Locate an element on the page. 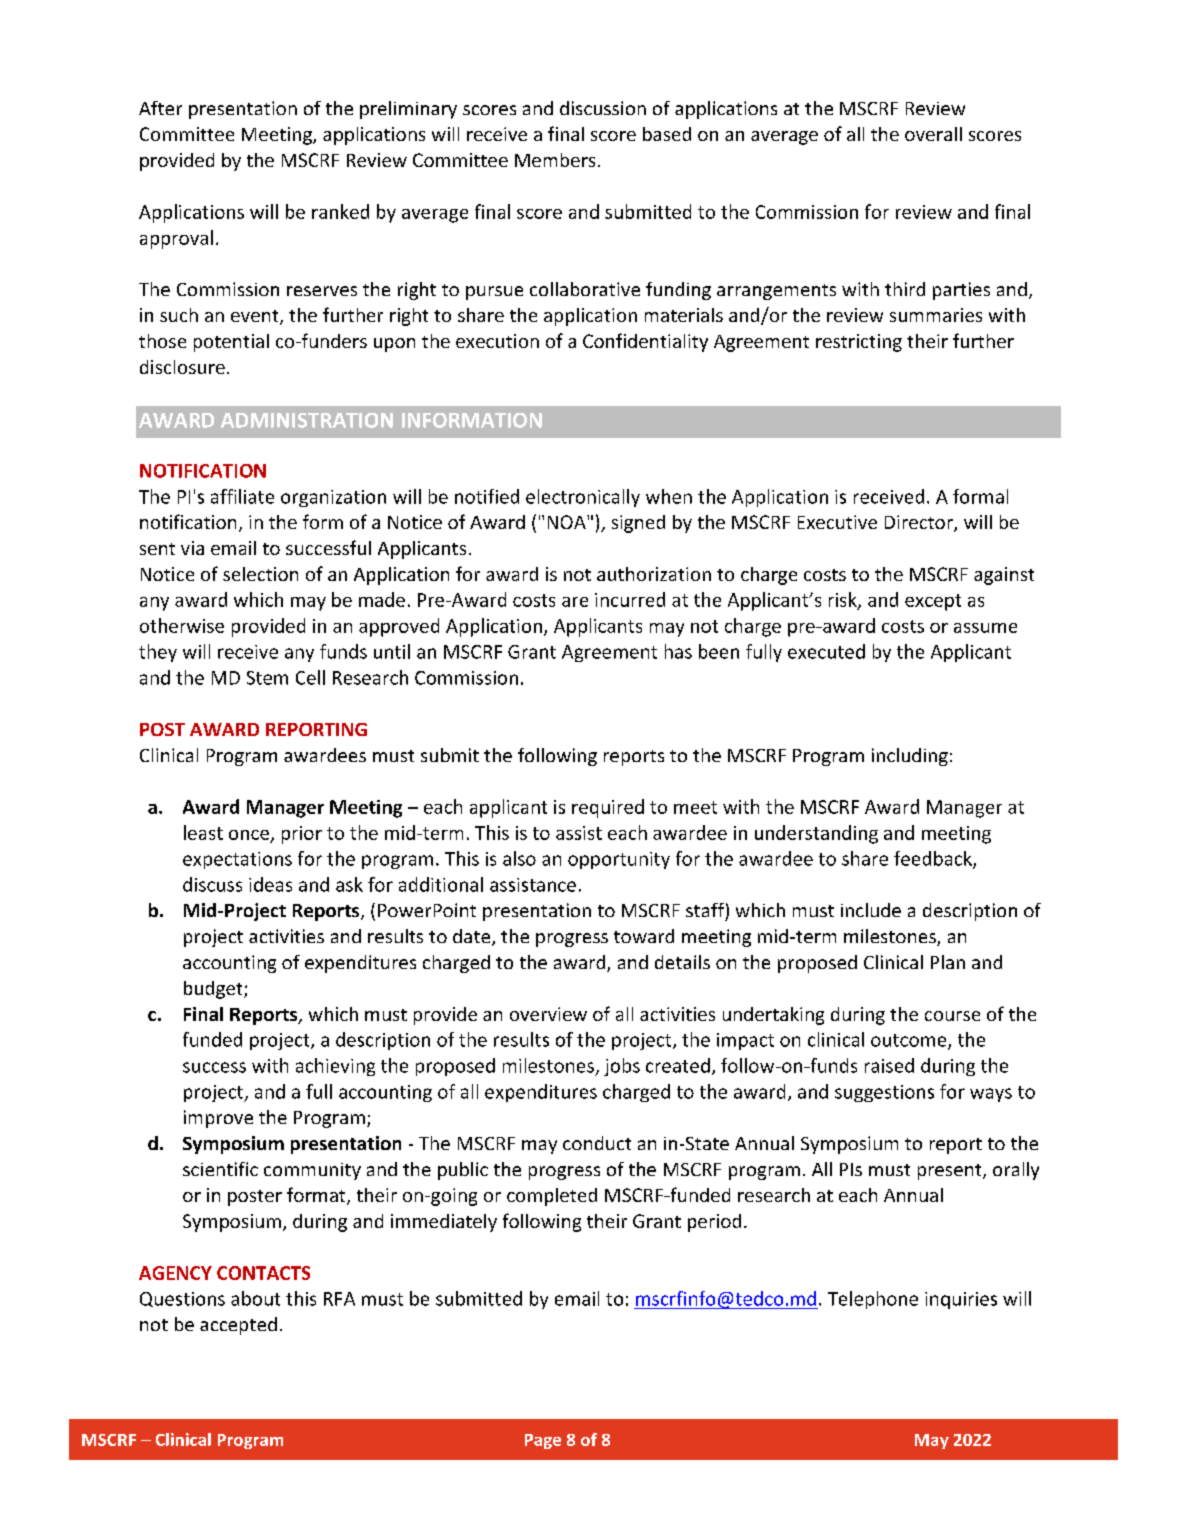 The height and width of the page is (1526, 1179). overview is located at coordinates (548, 1014).
